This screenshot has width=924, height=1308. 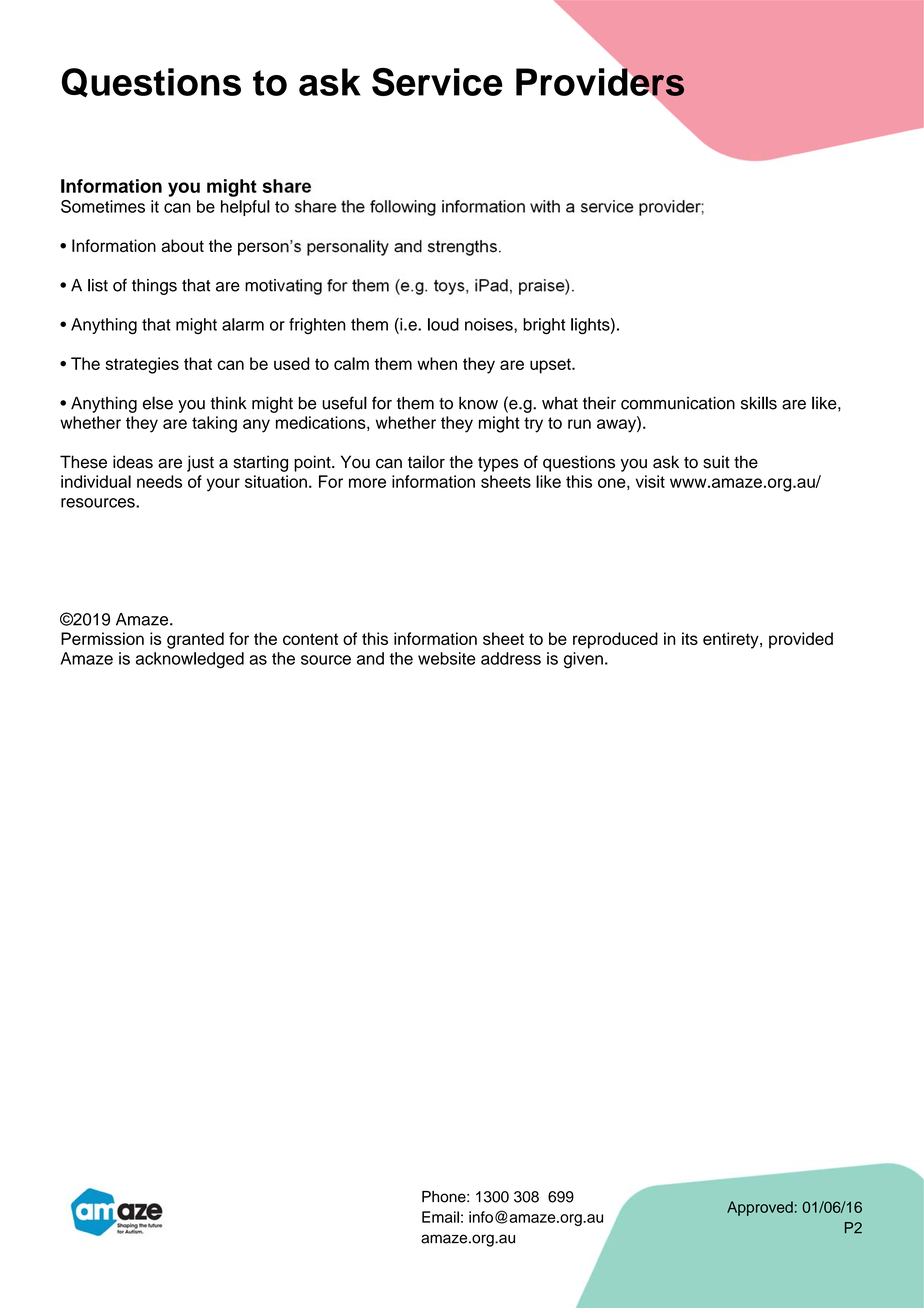 What do you see at coordinates (367, 483) in the screenshot?
I see `more` at bounding box center [367, 483].
